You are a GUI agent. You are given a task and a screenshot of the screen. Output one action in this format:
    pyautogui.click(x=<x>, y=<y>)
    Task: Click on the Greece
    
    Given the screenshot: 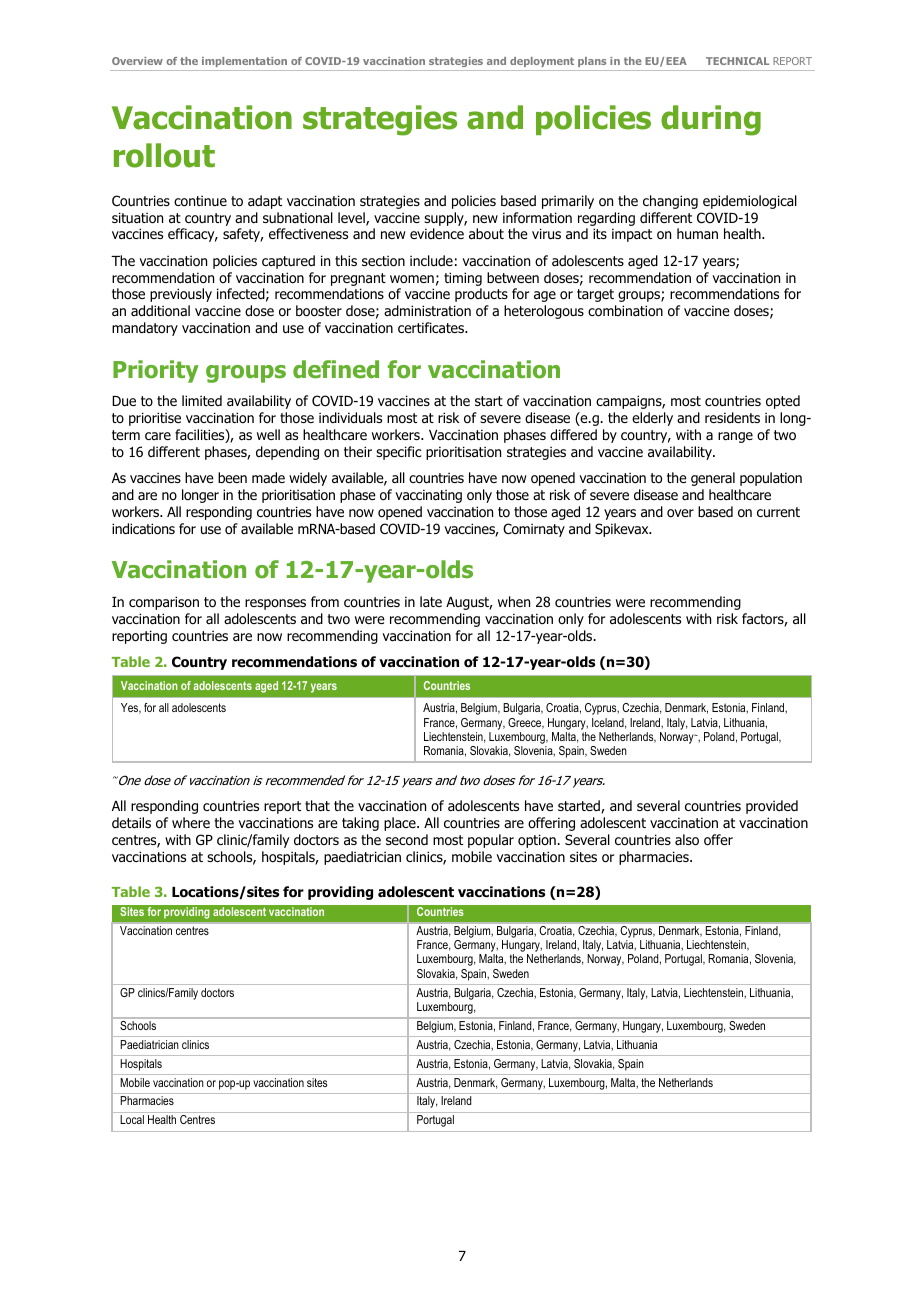 What is the action you would take?
    pyautogui.click(x=526, y=723)
